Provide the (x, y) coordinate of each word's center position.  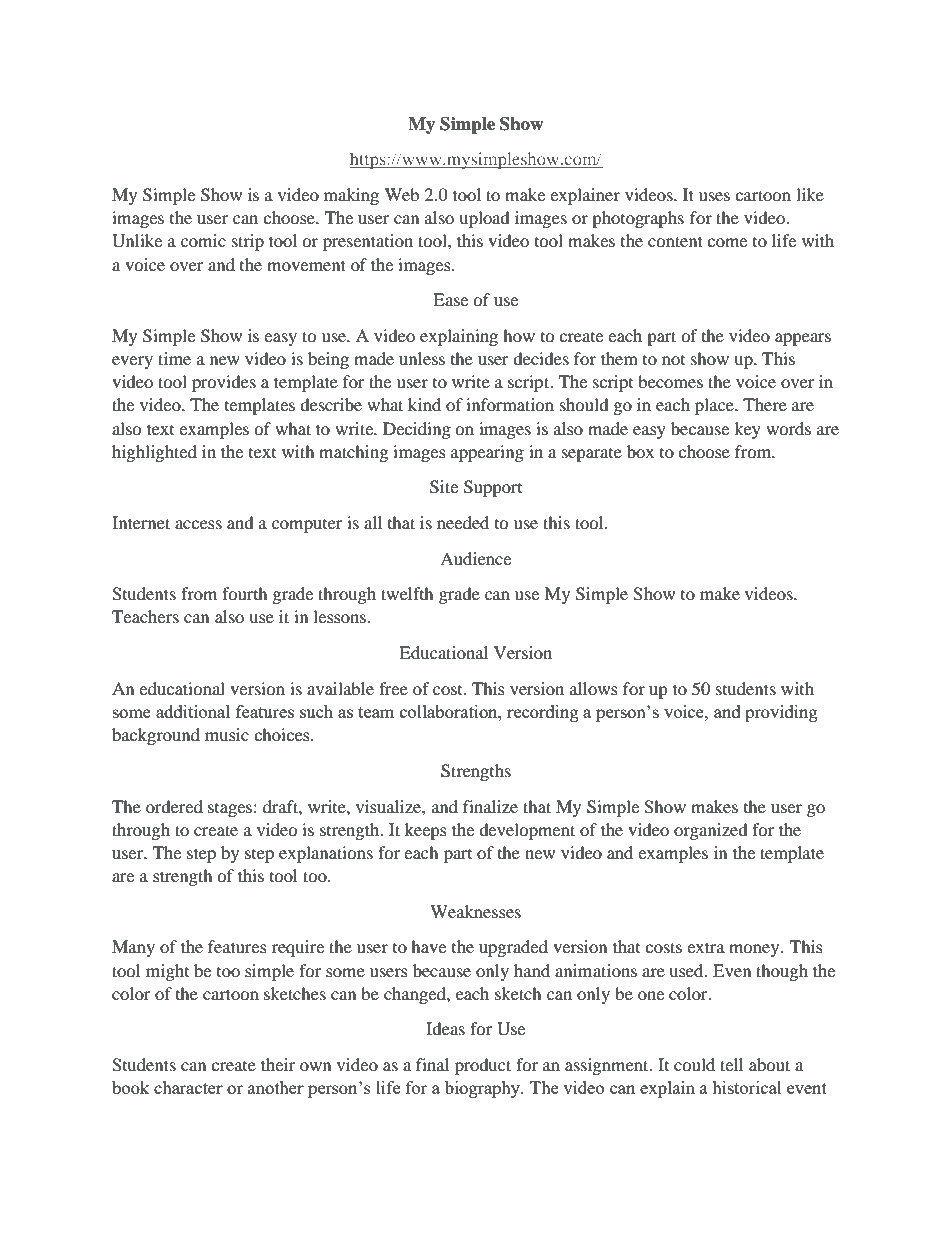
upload (484, 219)
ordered (174, 806)
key (747, 430)
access (198, 524)
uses (714, 196)
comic (203, 240)
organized (711, 831)
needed (463, 522)
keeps (426, 831)
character (188, 1087)
